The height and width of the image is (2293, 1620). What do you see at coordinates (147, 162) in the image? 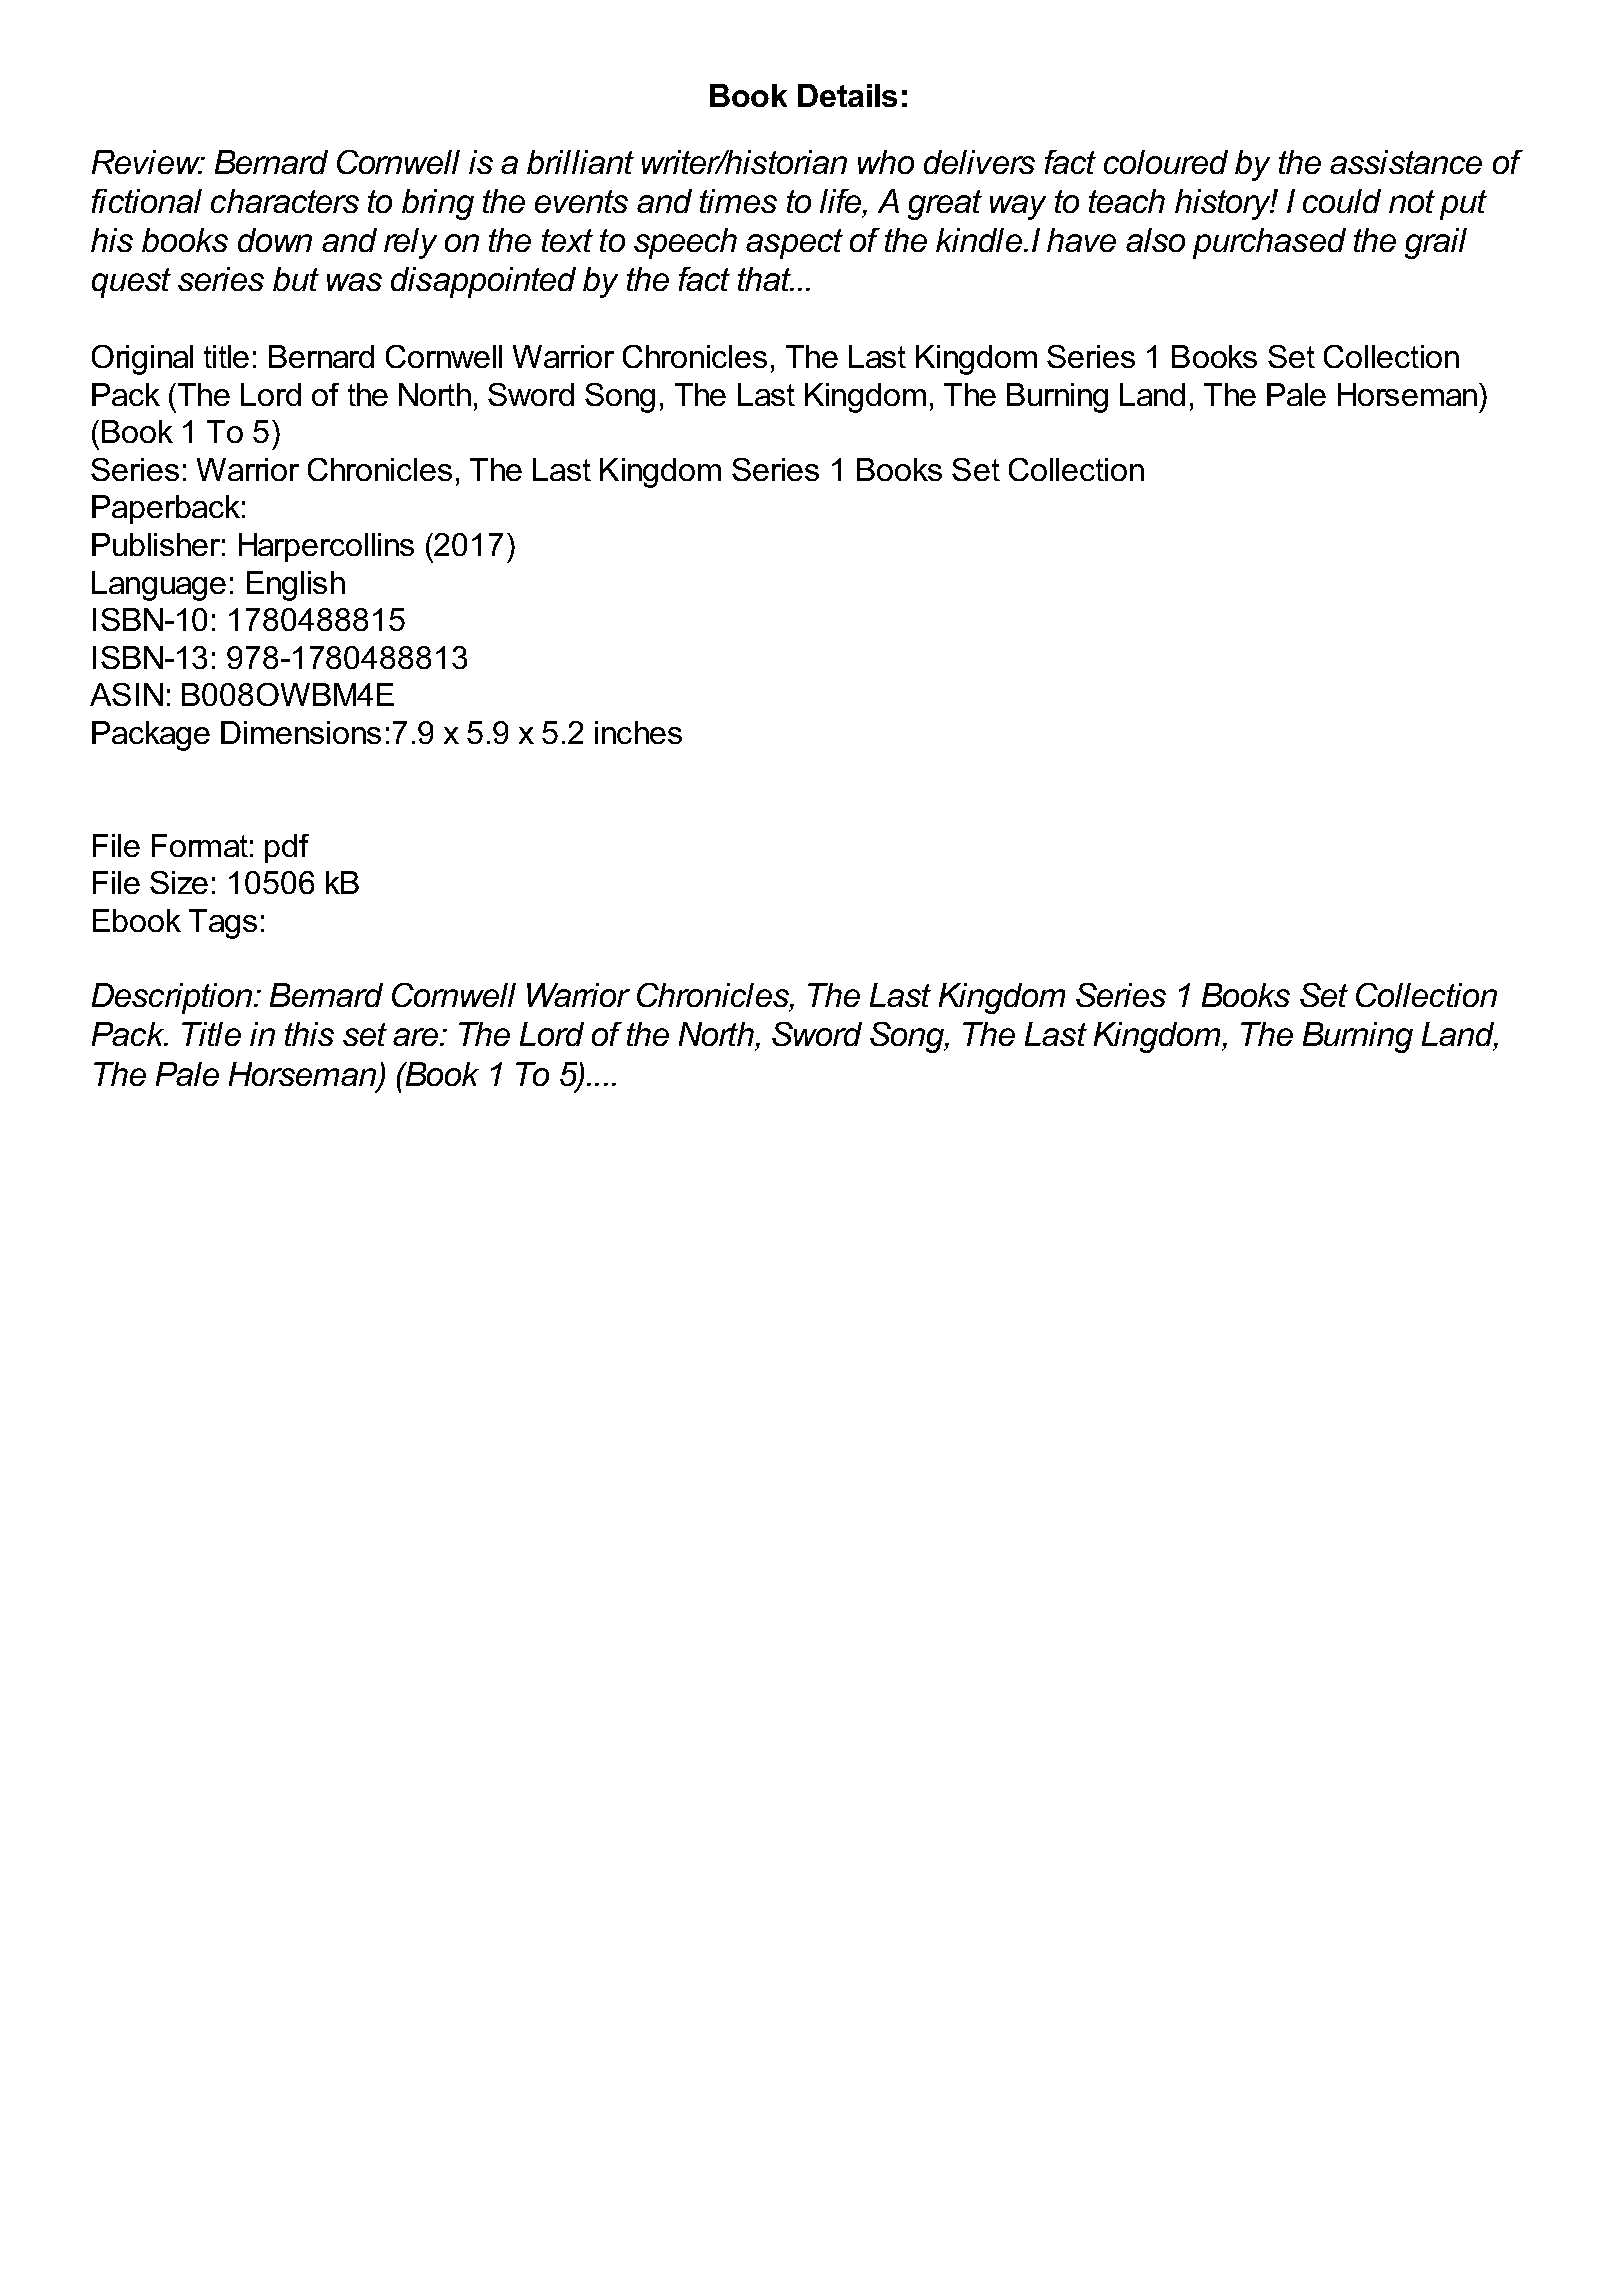
I see `Review` at bounding box center [147, 162].
